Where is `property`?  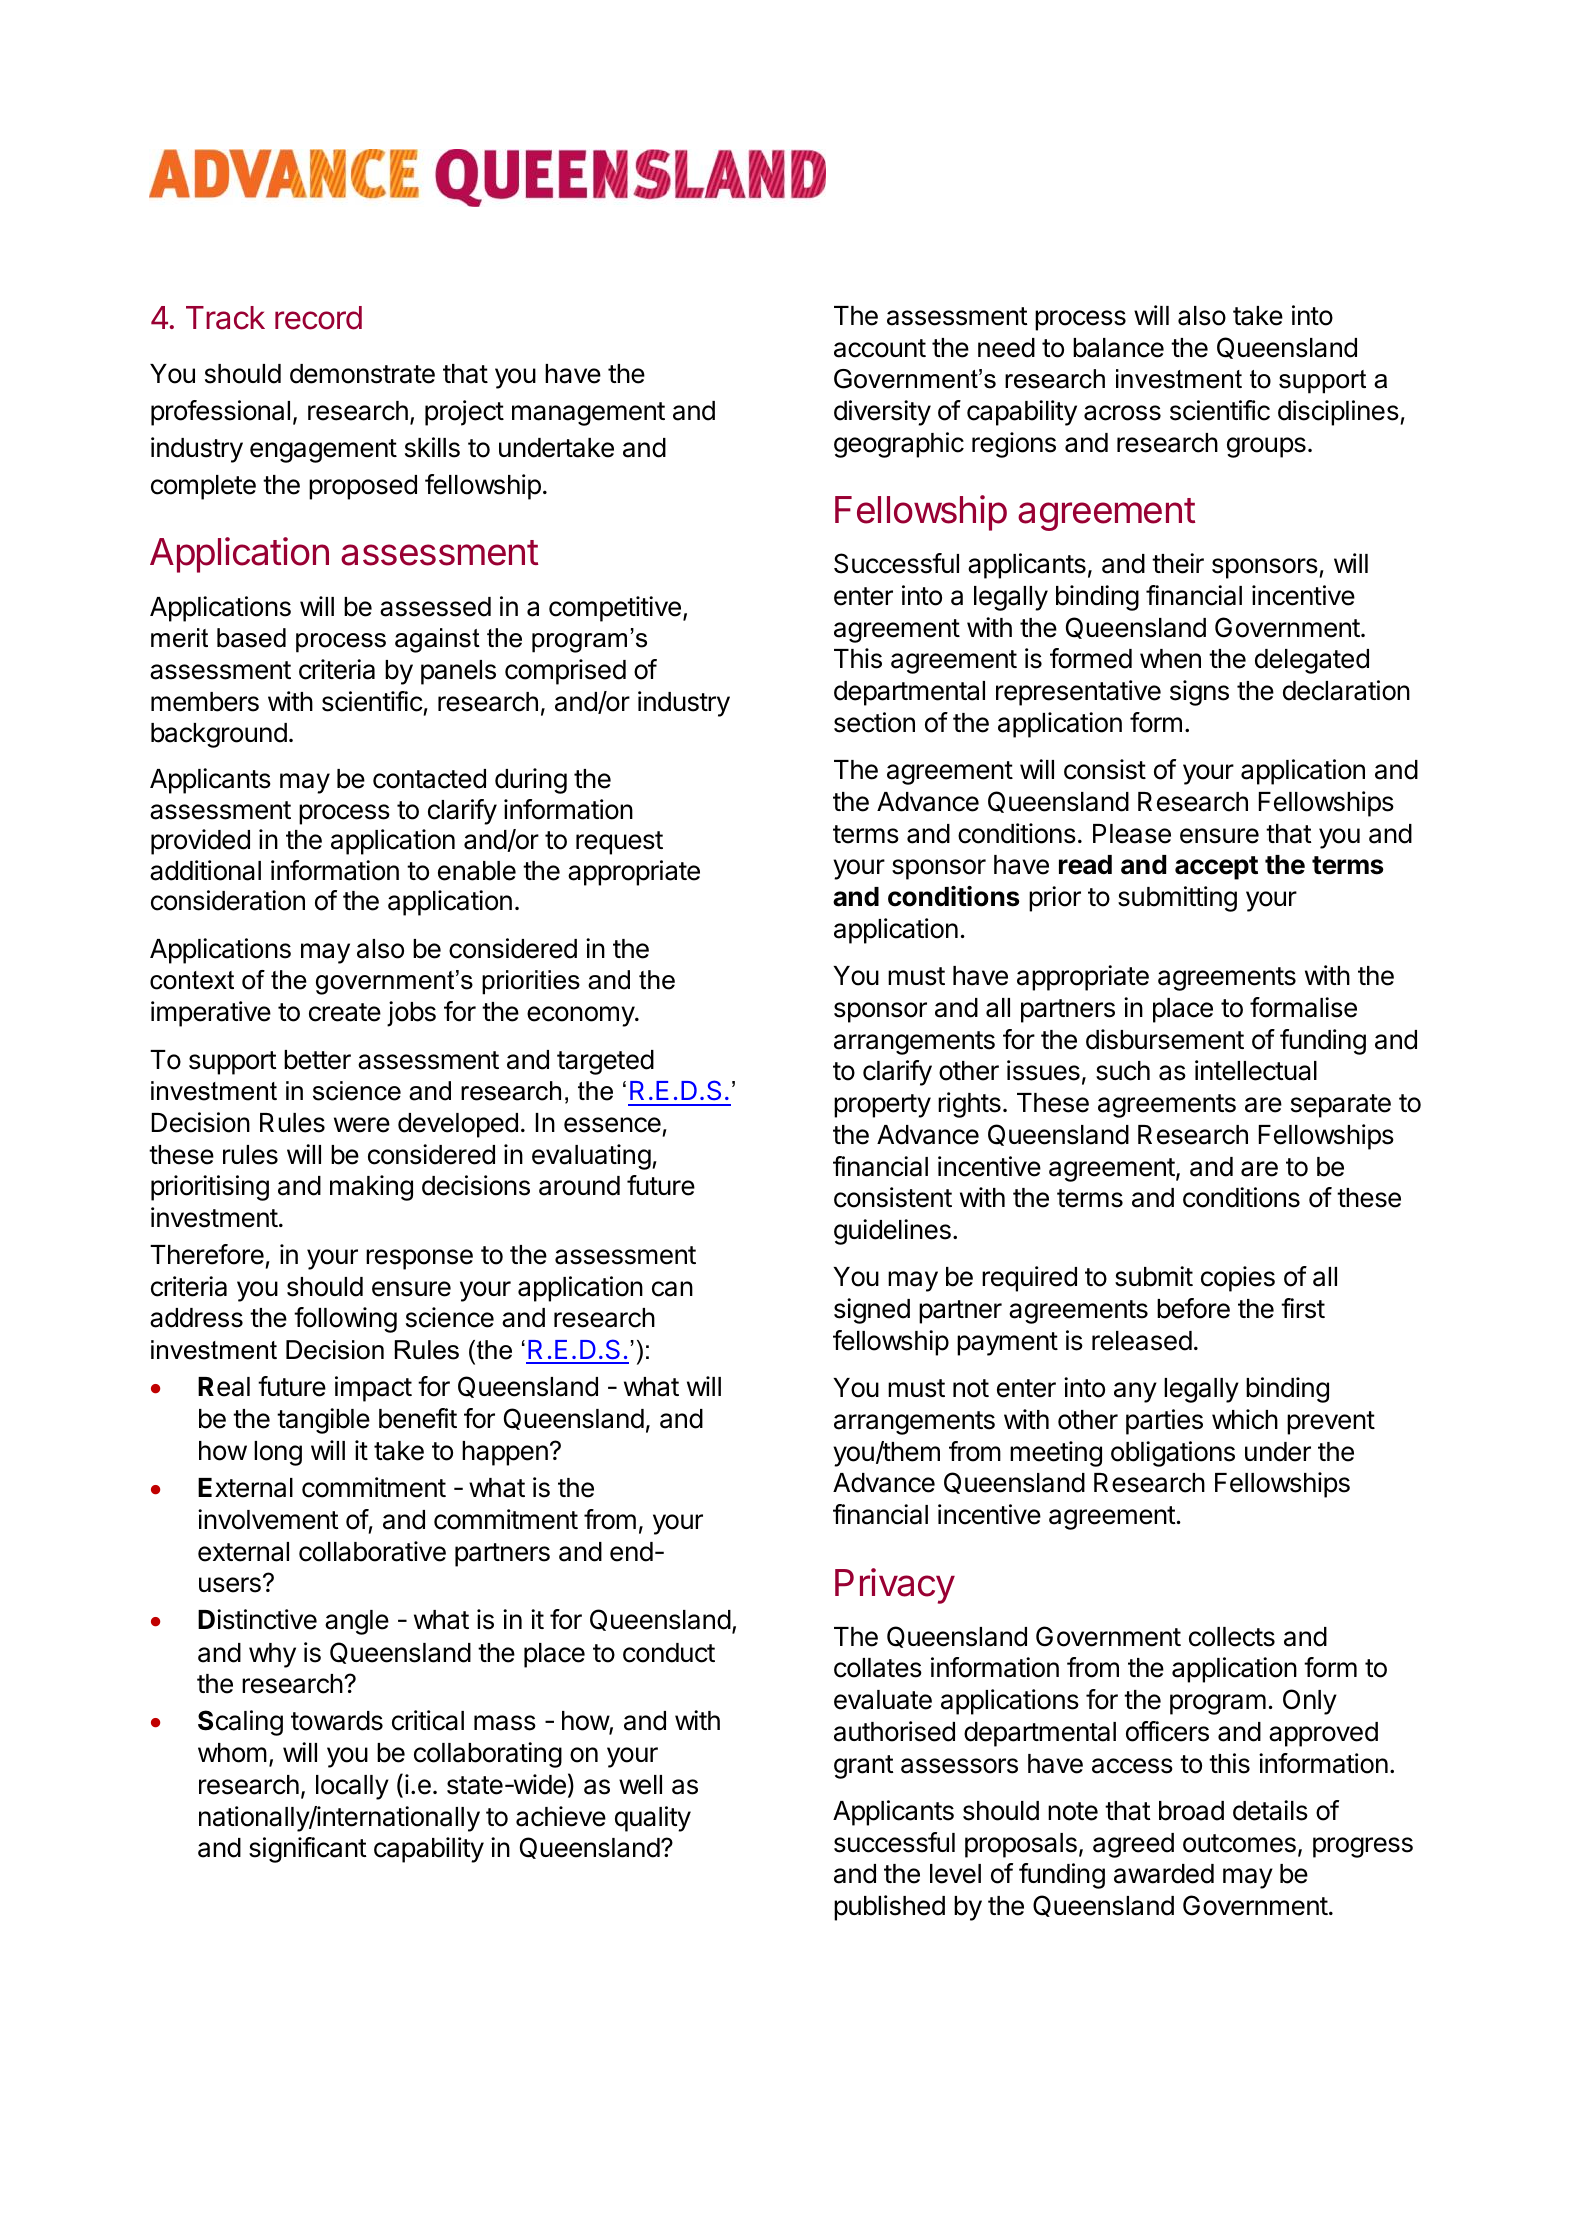 property is located at coordinates (882, 1106).
